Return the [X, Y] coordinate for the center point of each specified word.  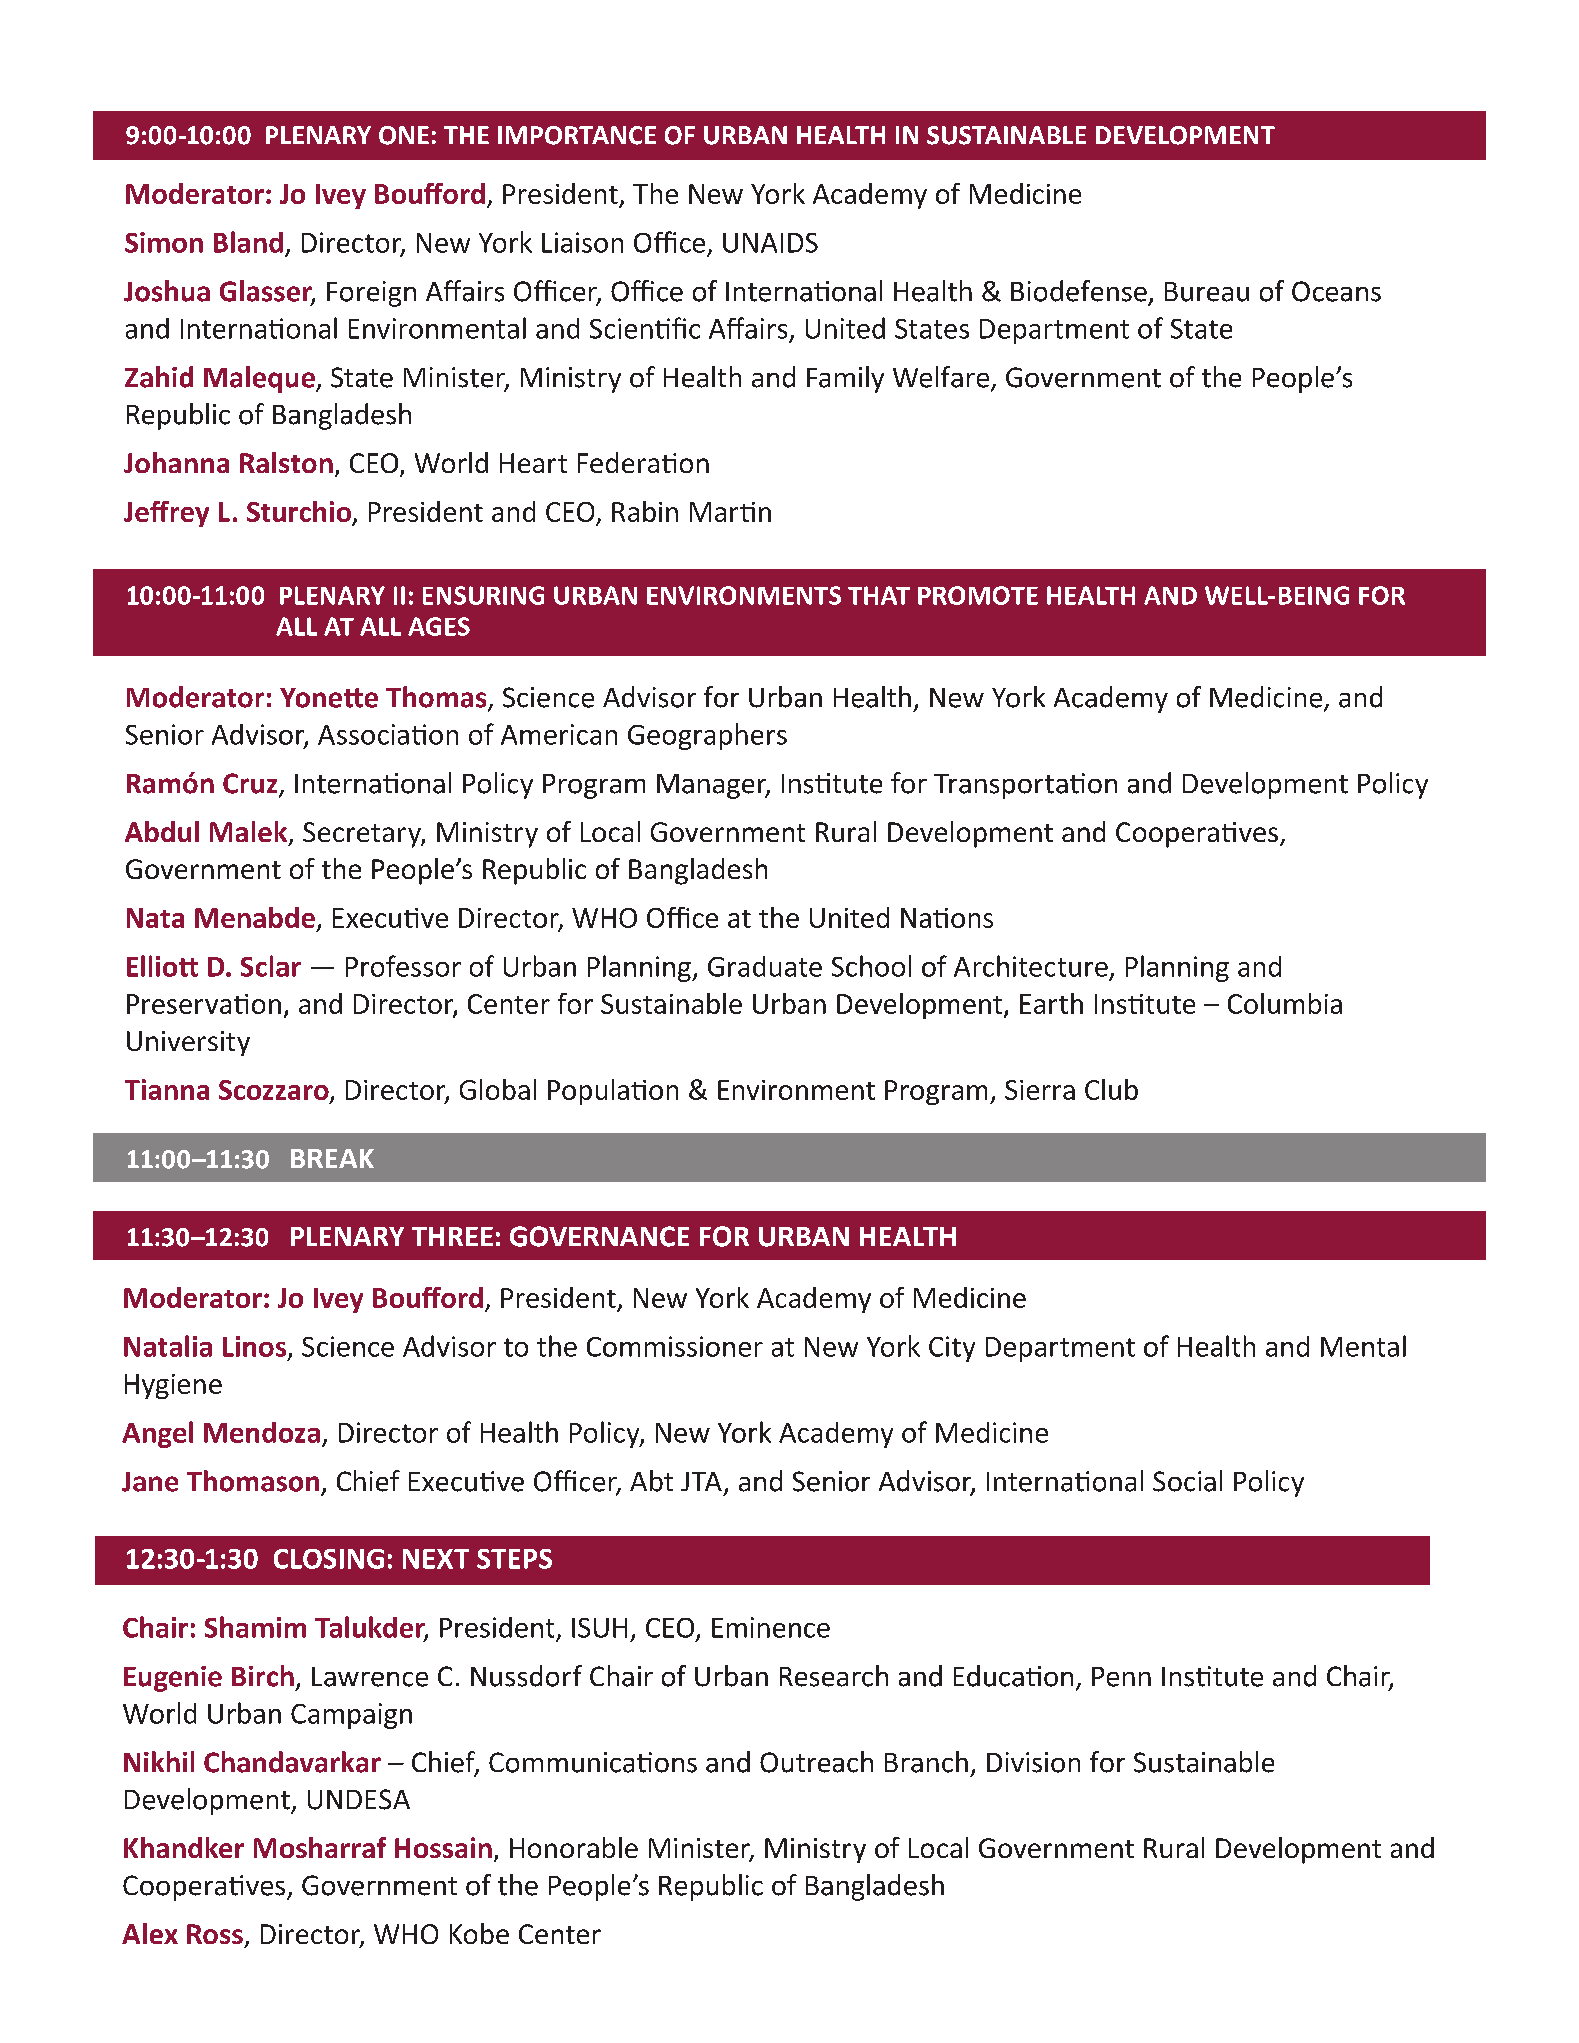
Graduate [765, 966]
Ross [215, 1934]
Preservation [204, 1004]
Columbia [1285, 1003]
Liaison [582, 242]
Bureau [1207, 292]
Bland [248, 242]
